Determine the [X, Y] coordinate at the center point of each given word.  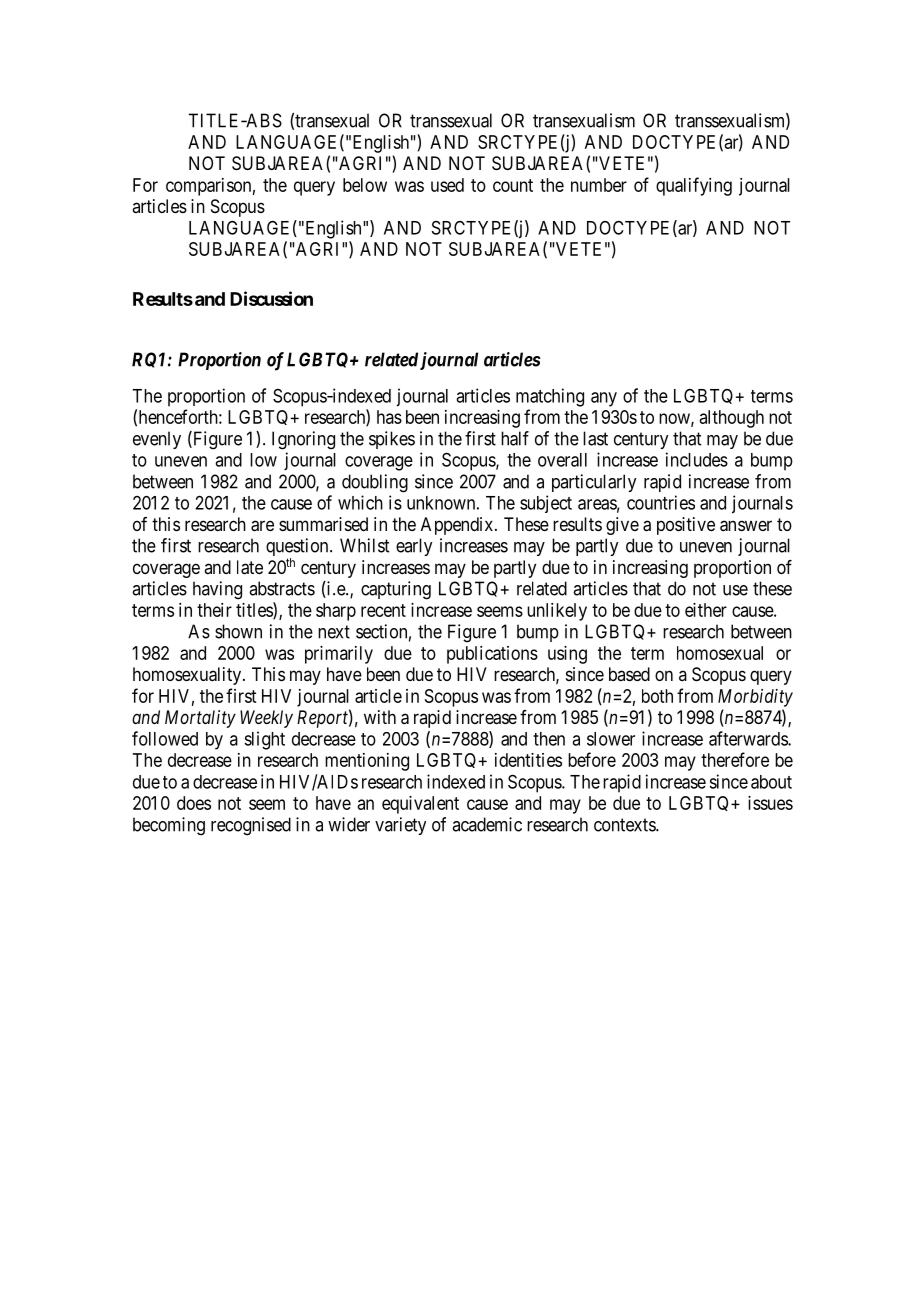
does [194, 803]
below [365, 185]
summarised [323, 524]
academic [487, 824]
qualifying [694, 186]
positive [686, 526]
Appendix [458, 526]
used [447, 185]
